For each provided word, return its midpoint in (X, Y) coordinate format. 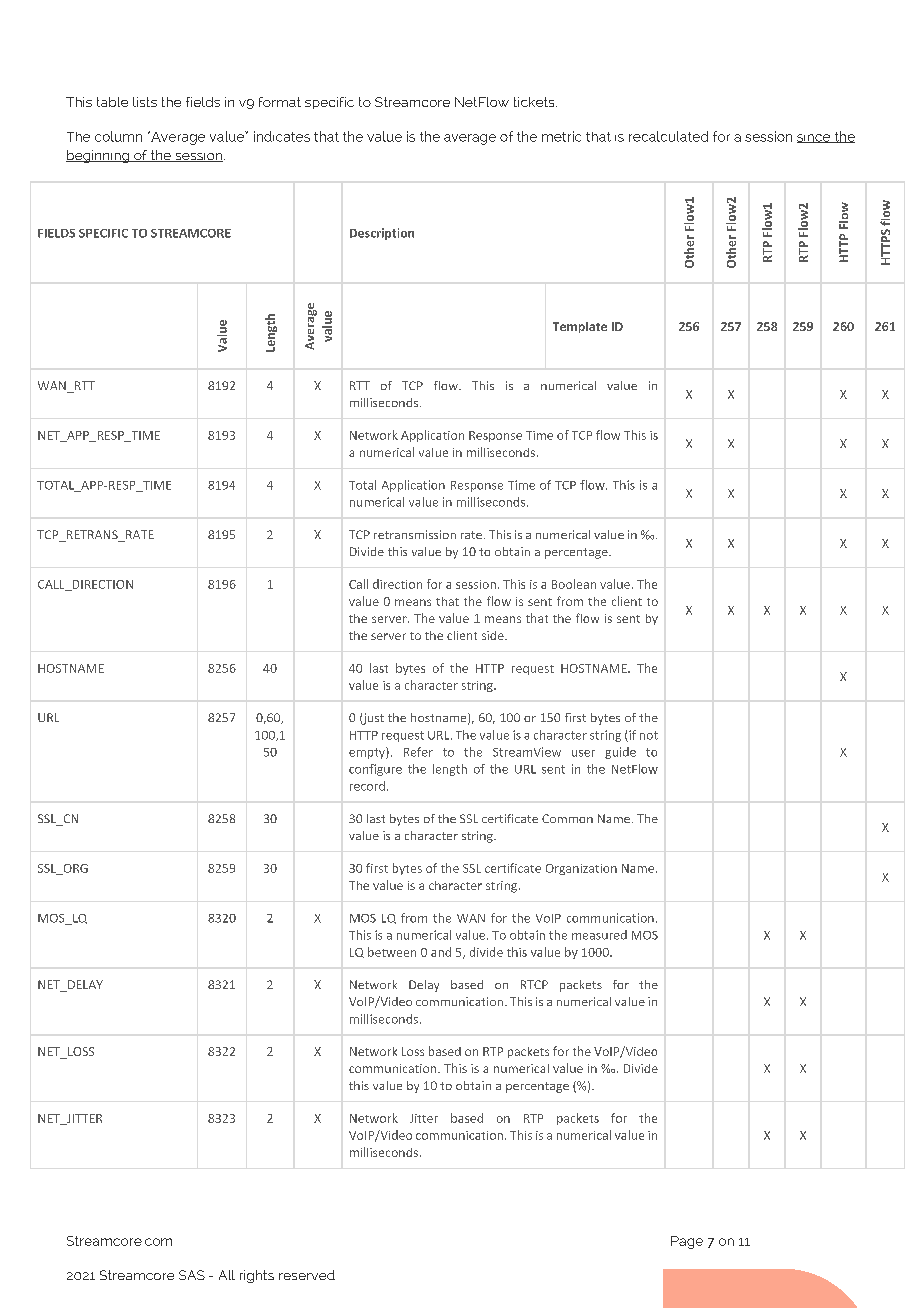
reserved (307, 1275)
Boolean (574, 584)
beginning (99, 156)
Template (580, 327)
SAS (192, 1275)
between (392, 952)
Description (382, 234)
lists (145, 102)
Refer (418, 752)
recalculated (668, 136)
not (649, 735)
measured (599, 935)
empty (368, 753)
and (441, 952)
